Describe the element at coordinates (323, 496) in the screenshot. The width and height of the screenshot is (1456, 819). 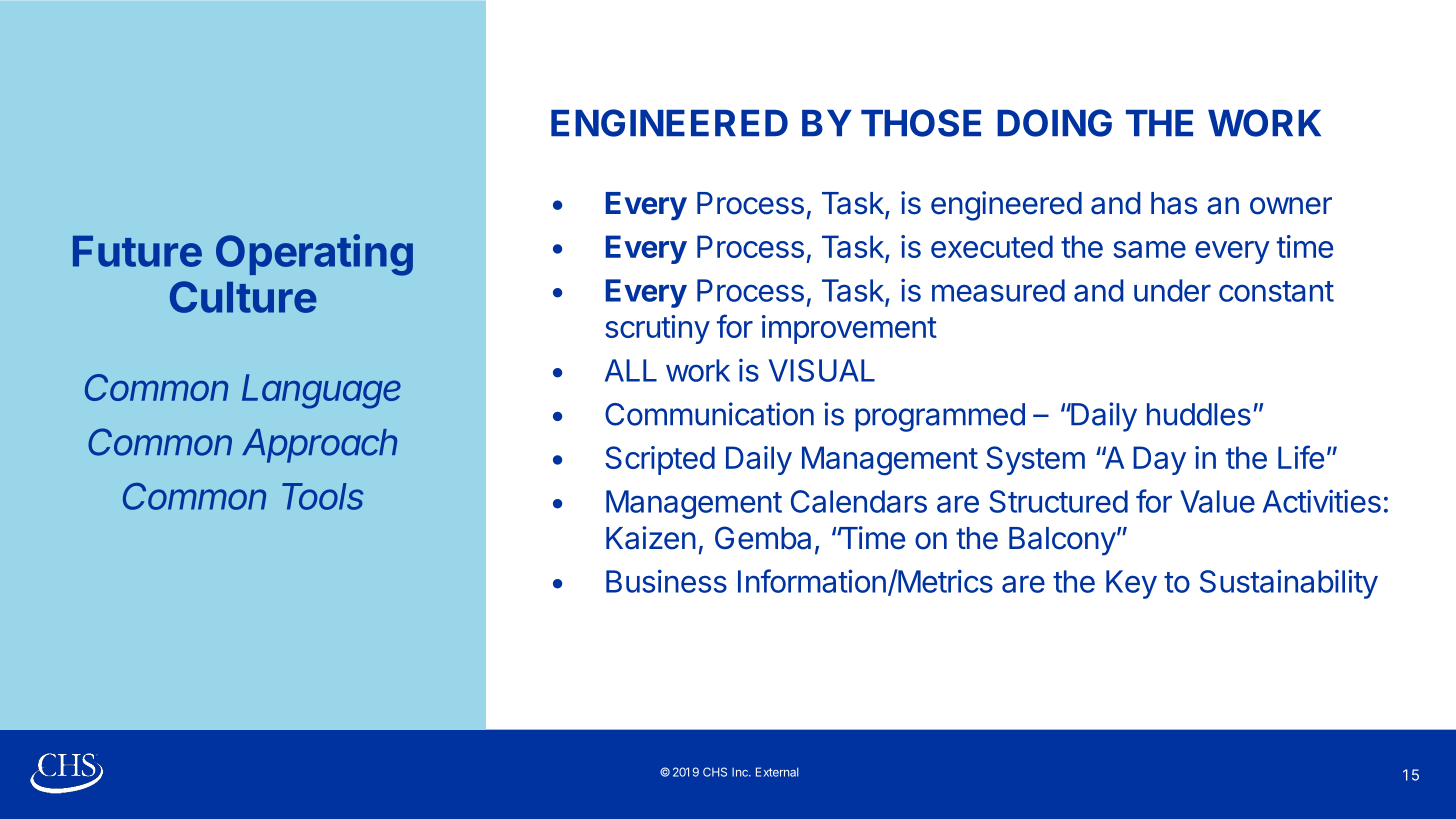
I see `Tools` at that location.
